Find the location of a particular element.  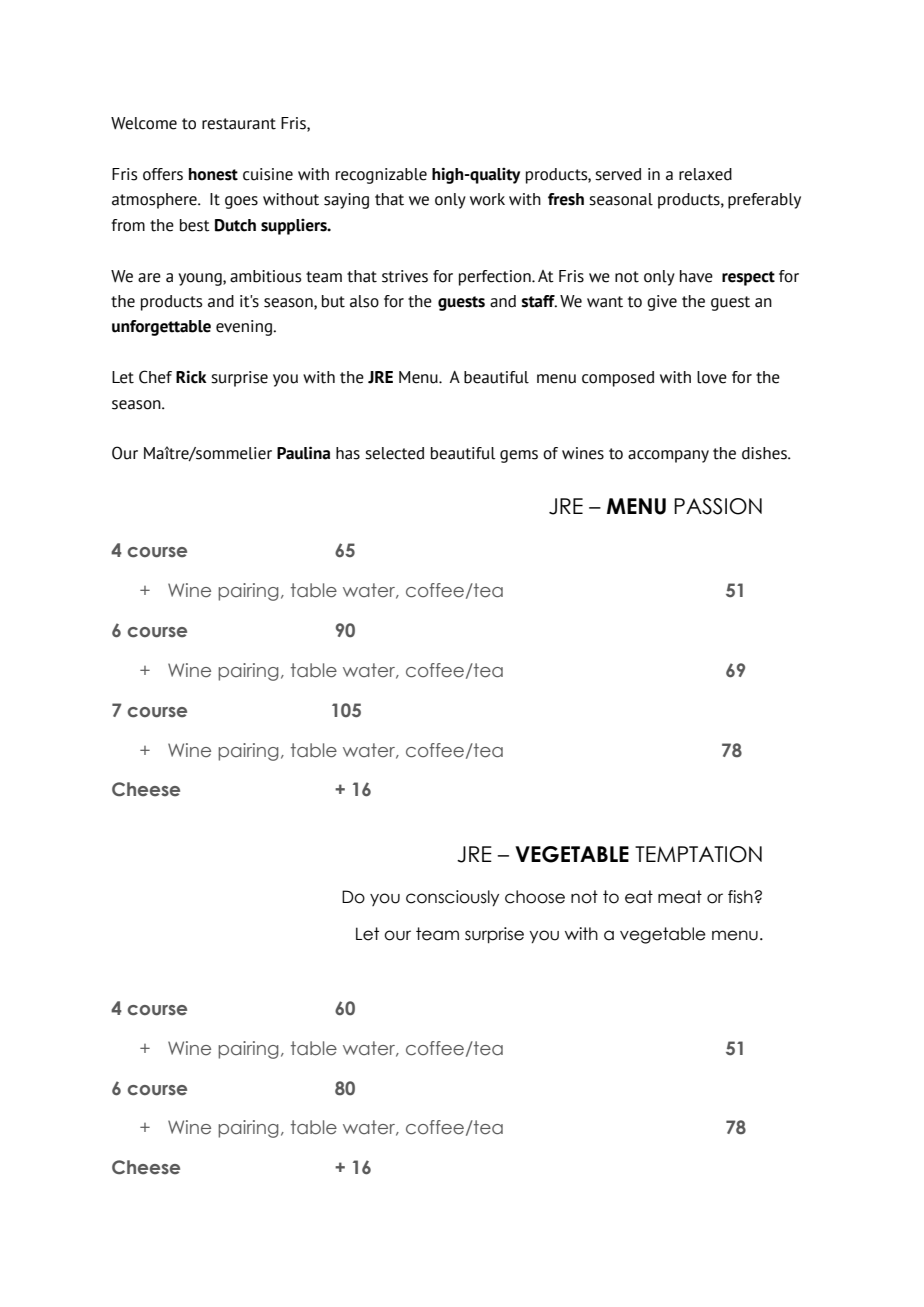

Paulina is located at coordinates (303, 453).
